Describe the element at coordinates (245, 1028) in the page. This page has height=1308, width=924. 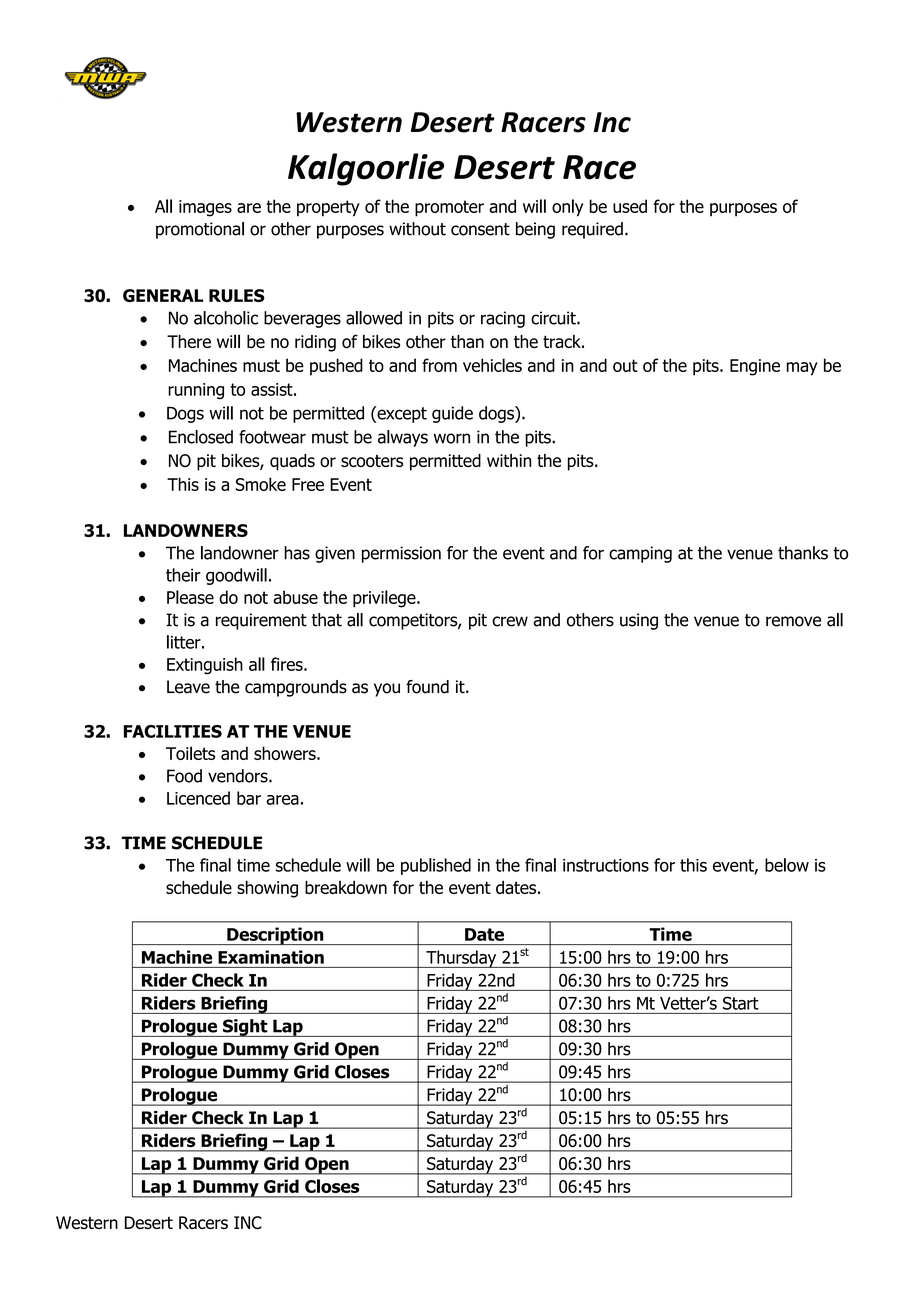
I see `Sight` at that location.
